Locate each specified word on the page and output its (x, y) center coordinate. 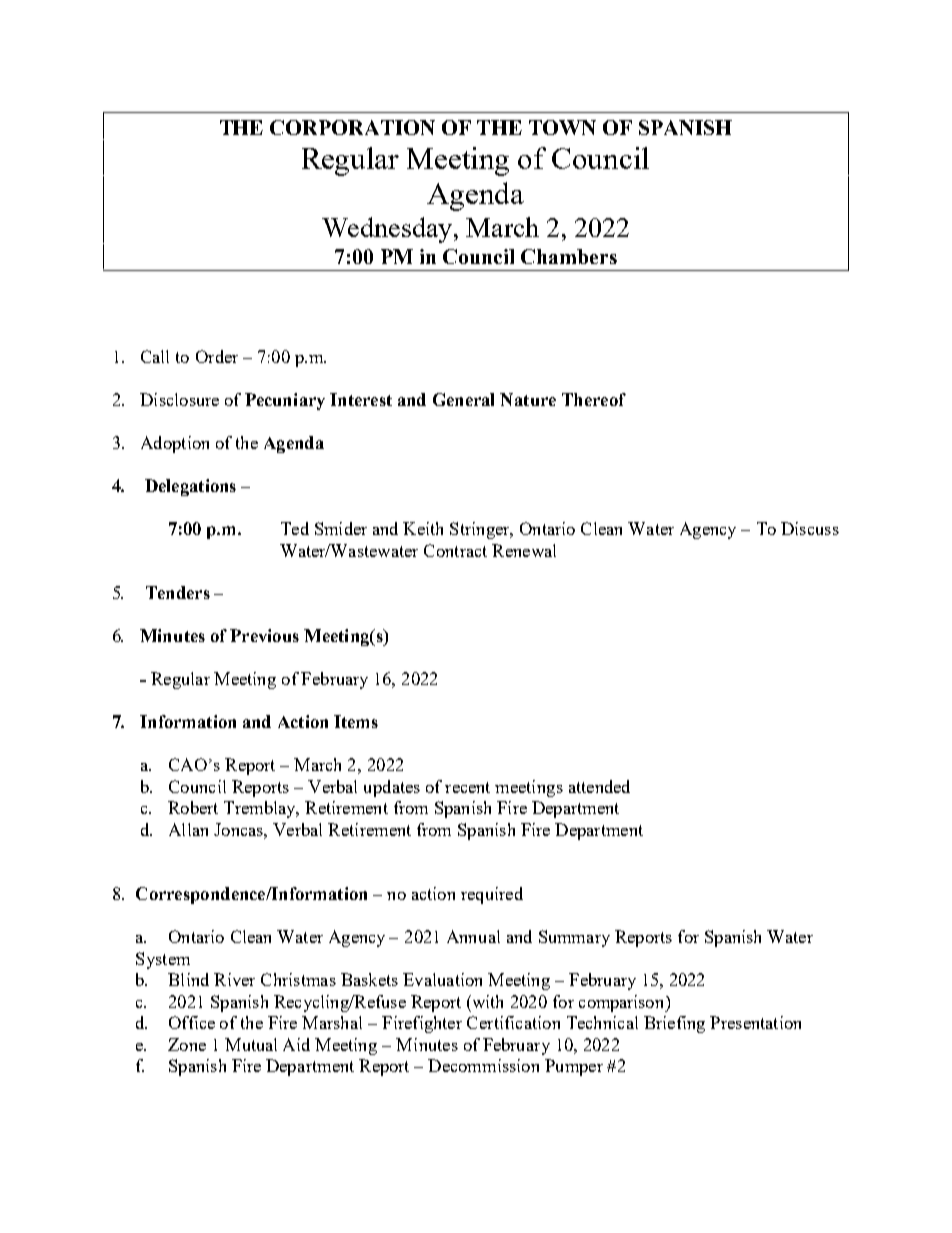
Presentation (755, 1022)
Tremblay (261, 809)
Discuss (810, 528)
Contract (455, 550)
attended (599, 786)
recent (467, 787)
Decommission (483, 1065)
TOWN (562, 127)
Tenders (178, 592)
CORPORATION (352, 127)
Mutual (251, 1044)
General (463, 399)
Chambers (569, 256)
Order (217, 356)
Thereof (594, 399)
